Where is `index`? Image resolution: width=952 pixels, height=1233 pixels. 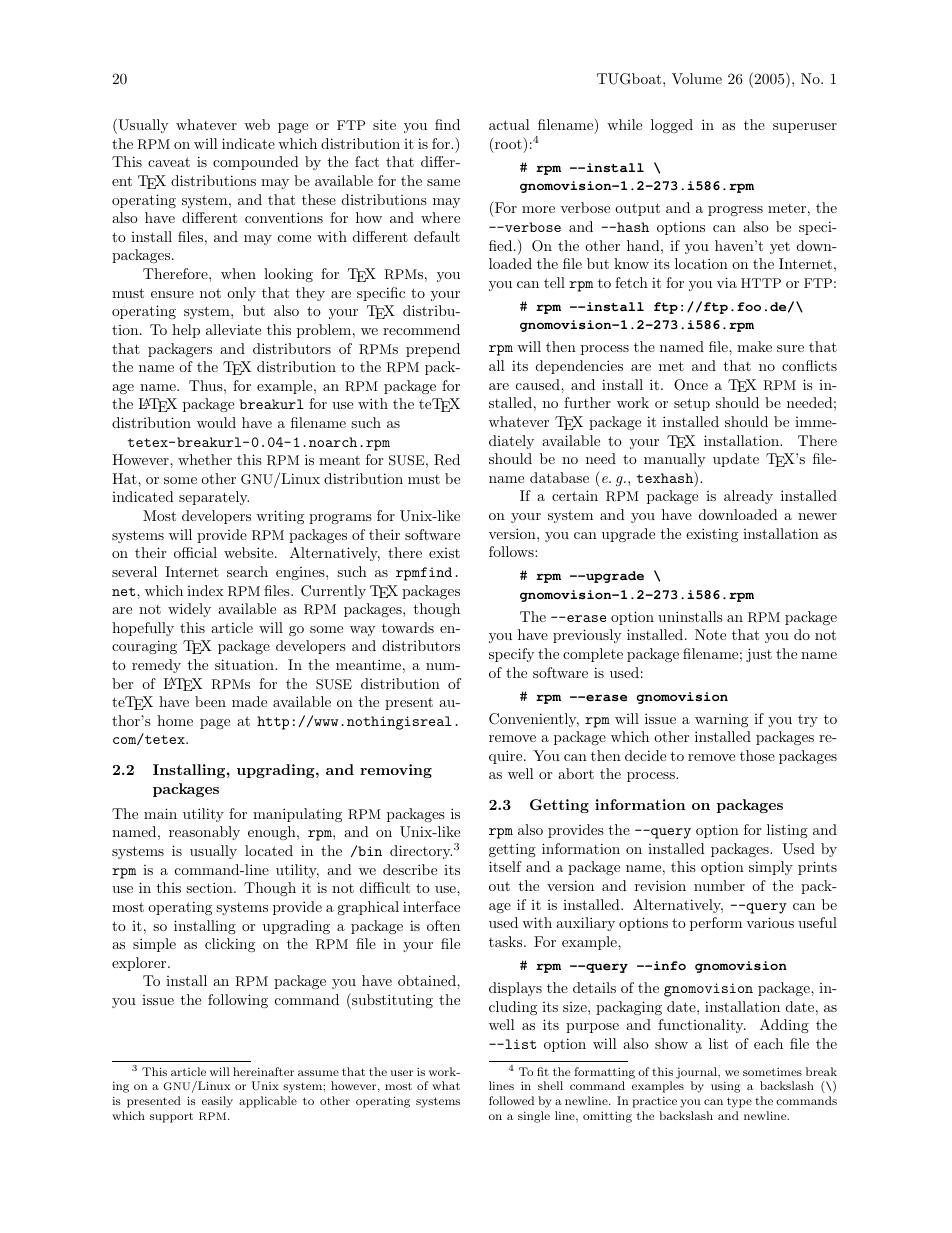
index is located at coordinates (205, 590).
